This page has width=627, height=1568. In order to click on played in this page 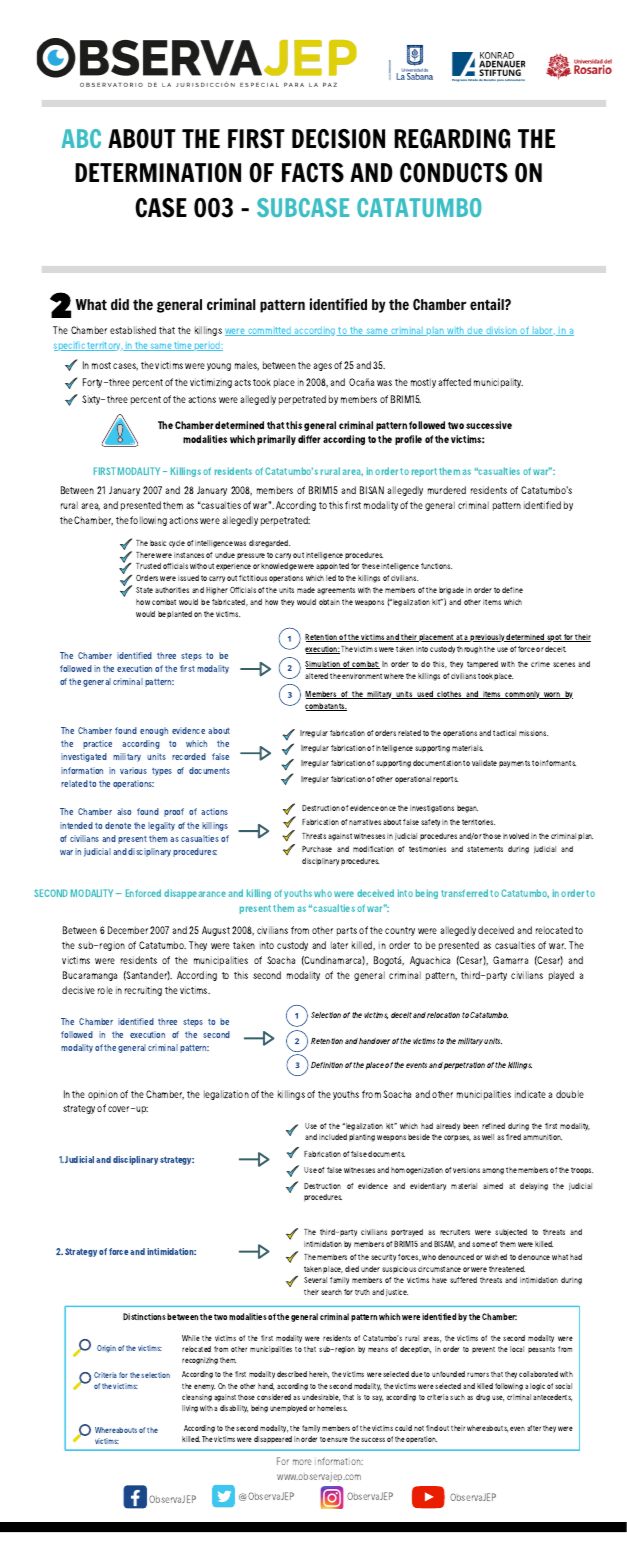, I will do `click(561, 976)`.
